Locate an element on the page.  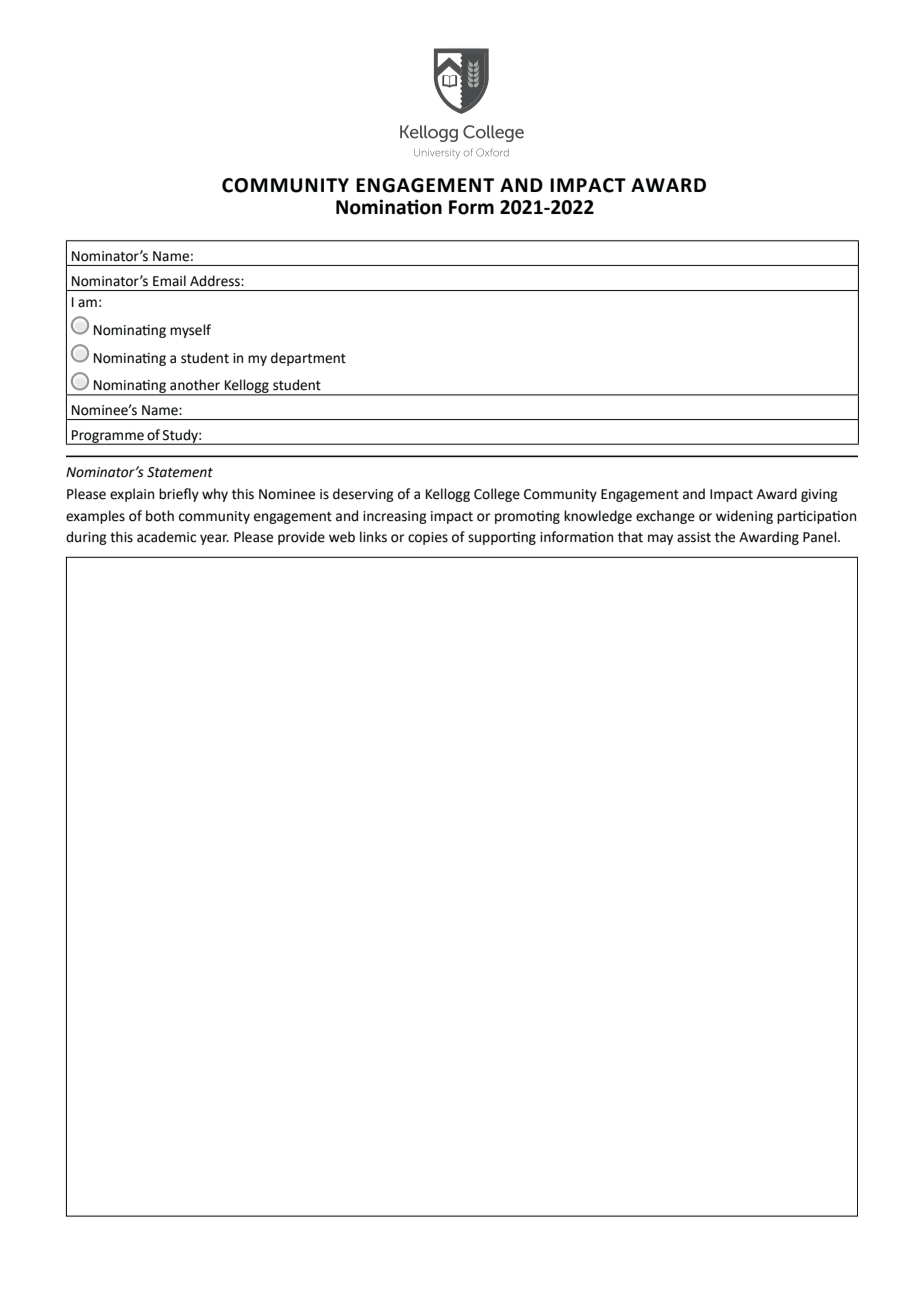
Programme is located at coordinates (108, 437).
